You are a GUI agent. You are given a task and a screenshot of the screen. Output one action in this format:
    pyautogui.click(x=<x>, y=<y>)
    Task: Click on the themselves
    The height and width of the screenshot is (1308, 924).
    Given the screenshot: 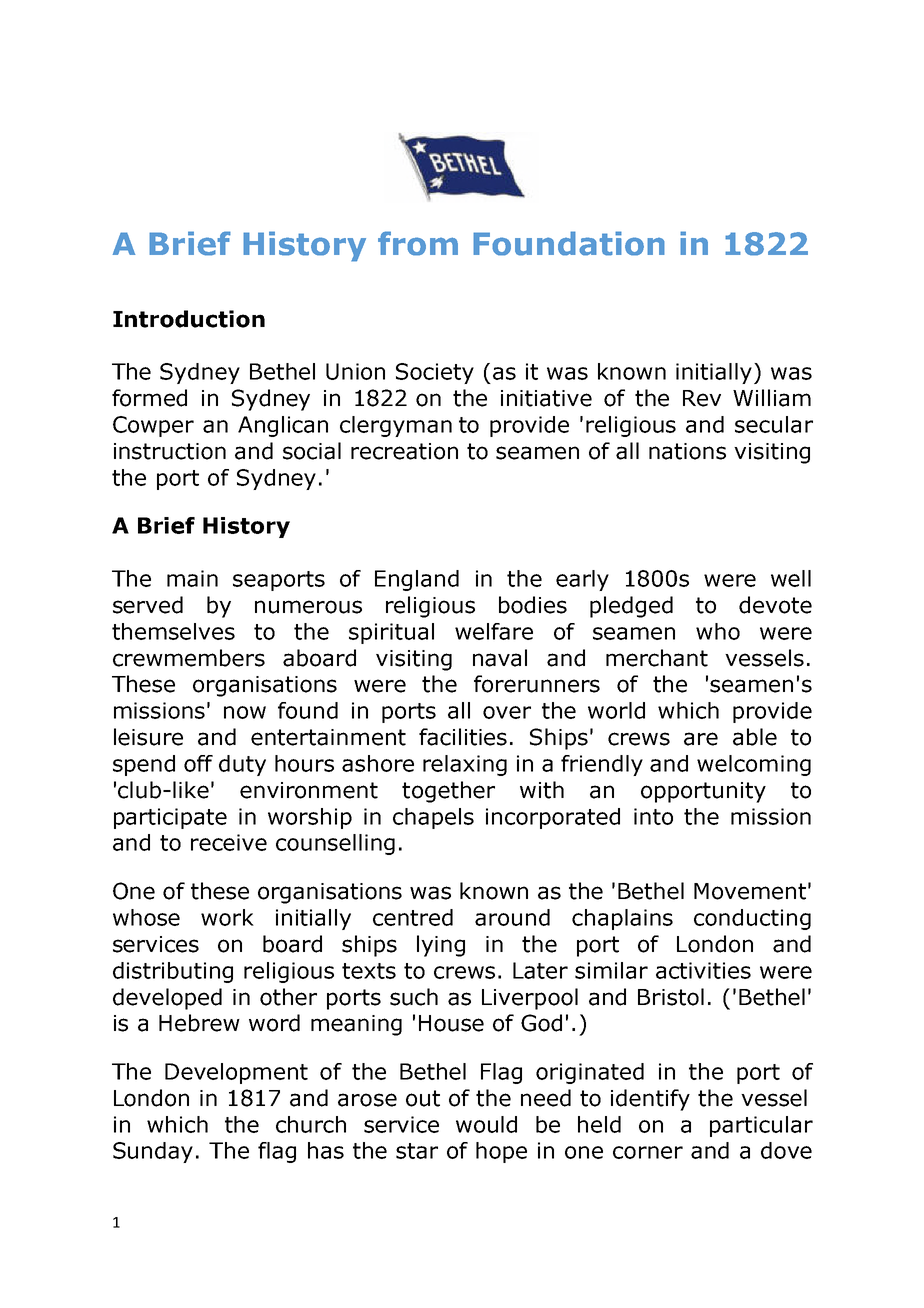 What is the action you would take?
    pyautogui.click(x=173, y=631)
